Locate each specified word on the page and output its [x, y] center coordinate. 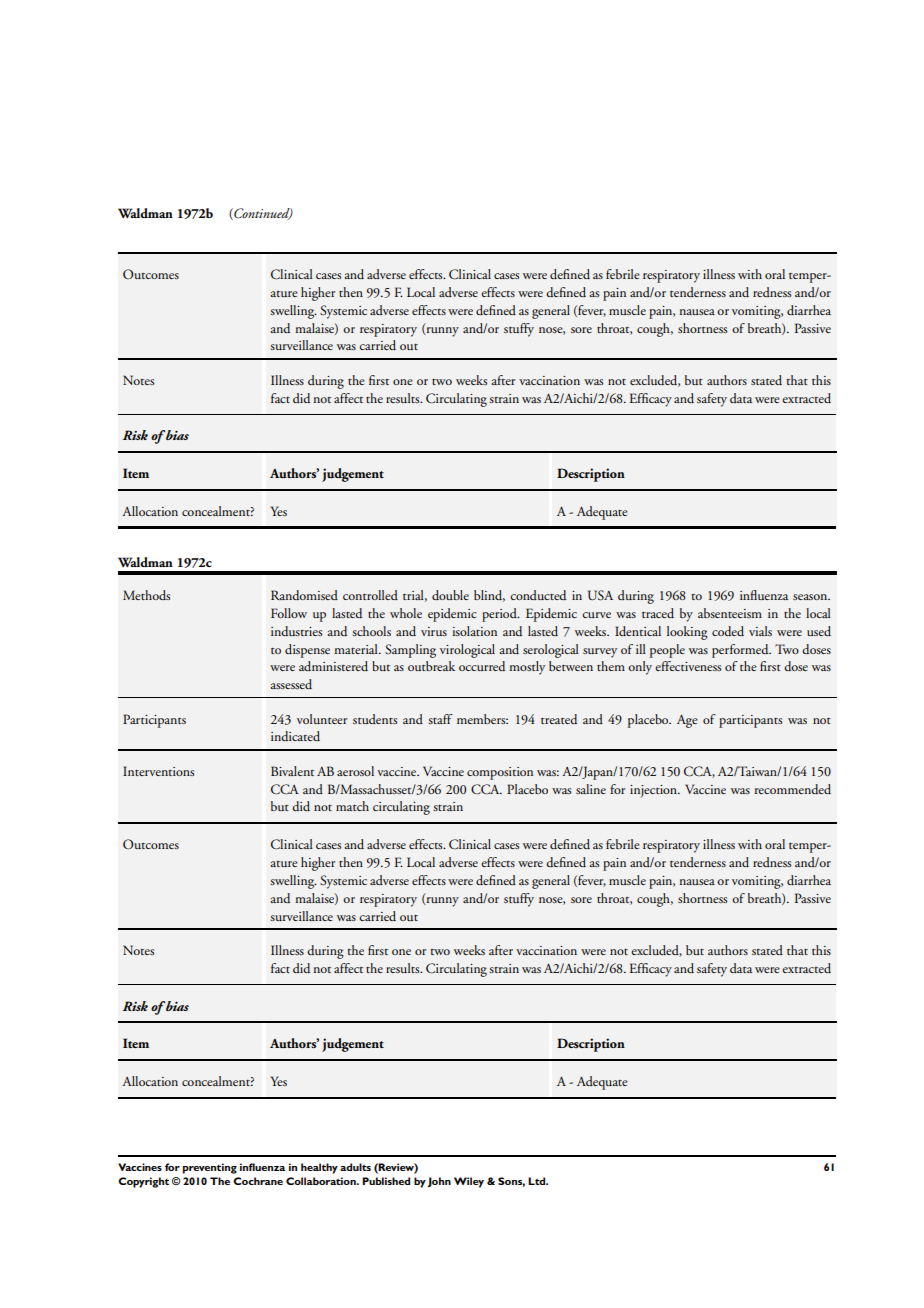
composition [500, 773]
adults [355, 1167]
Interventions [158, 771]
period [500, 615]
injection [654, 791]
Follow [289, 613]
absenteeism [730, 613]
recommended [792, 789]
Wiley [469, 1182]
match [352, 806]
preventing [210, 1168]
